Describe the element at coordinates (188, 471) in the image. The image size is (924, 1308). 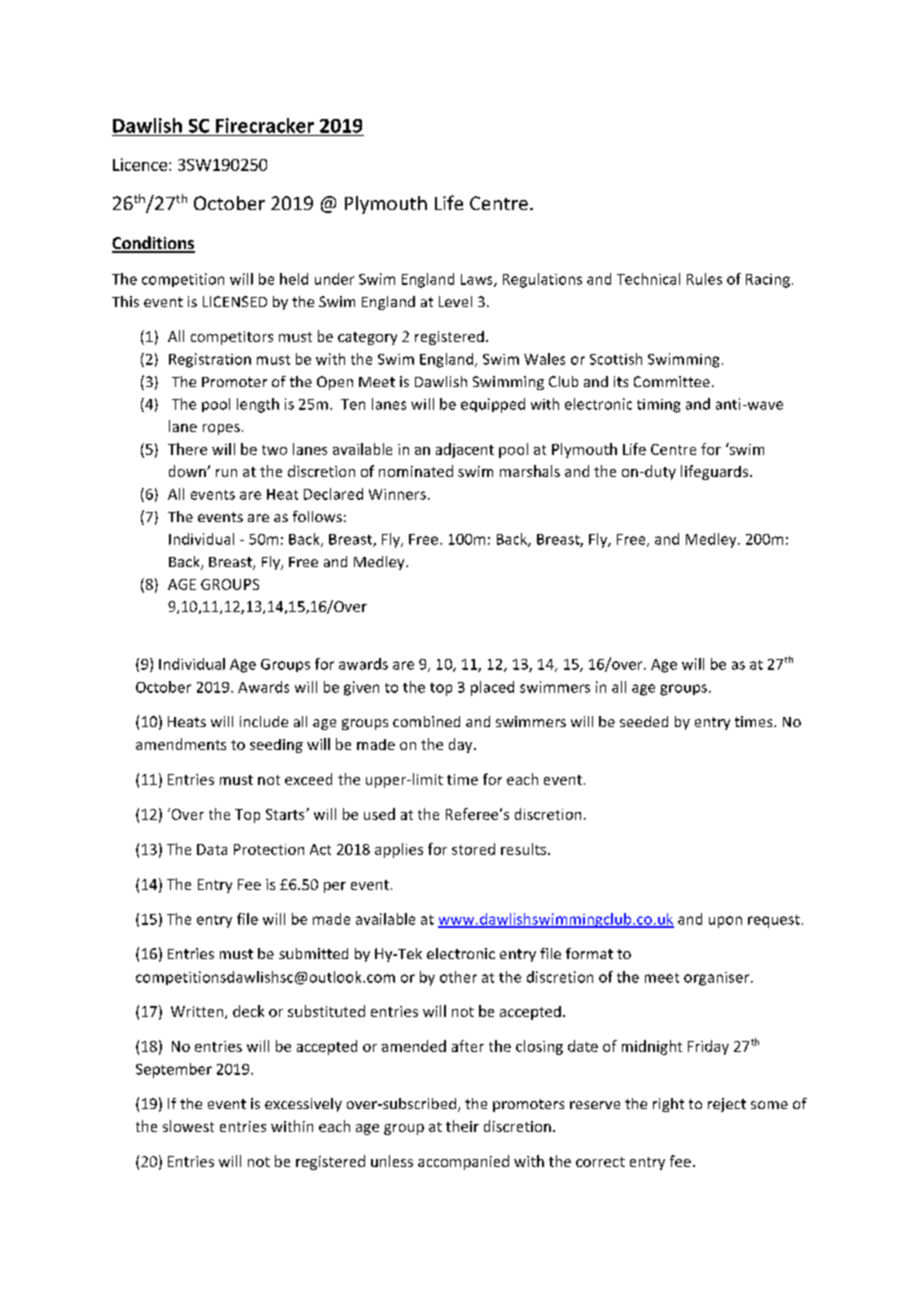
I see `down` at that location.
